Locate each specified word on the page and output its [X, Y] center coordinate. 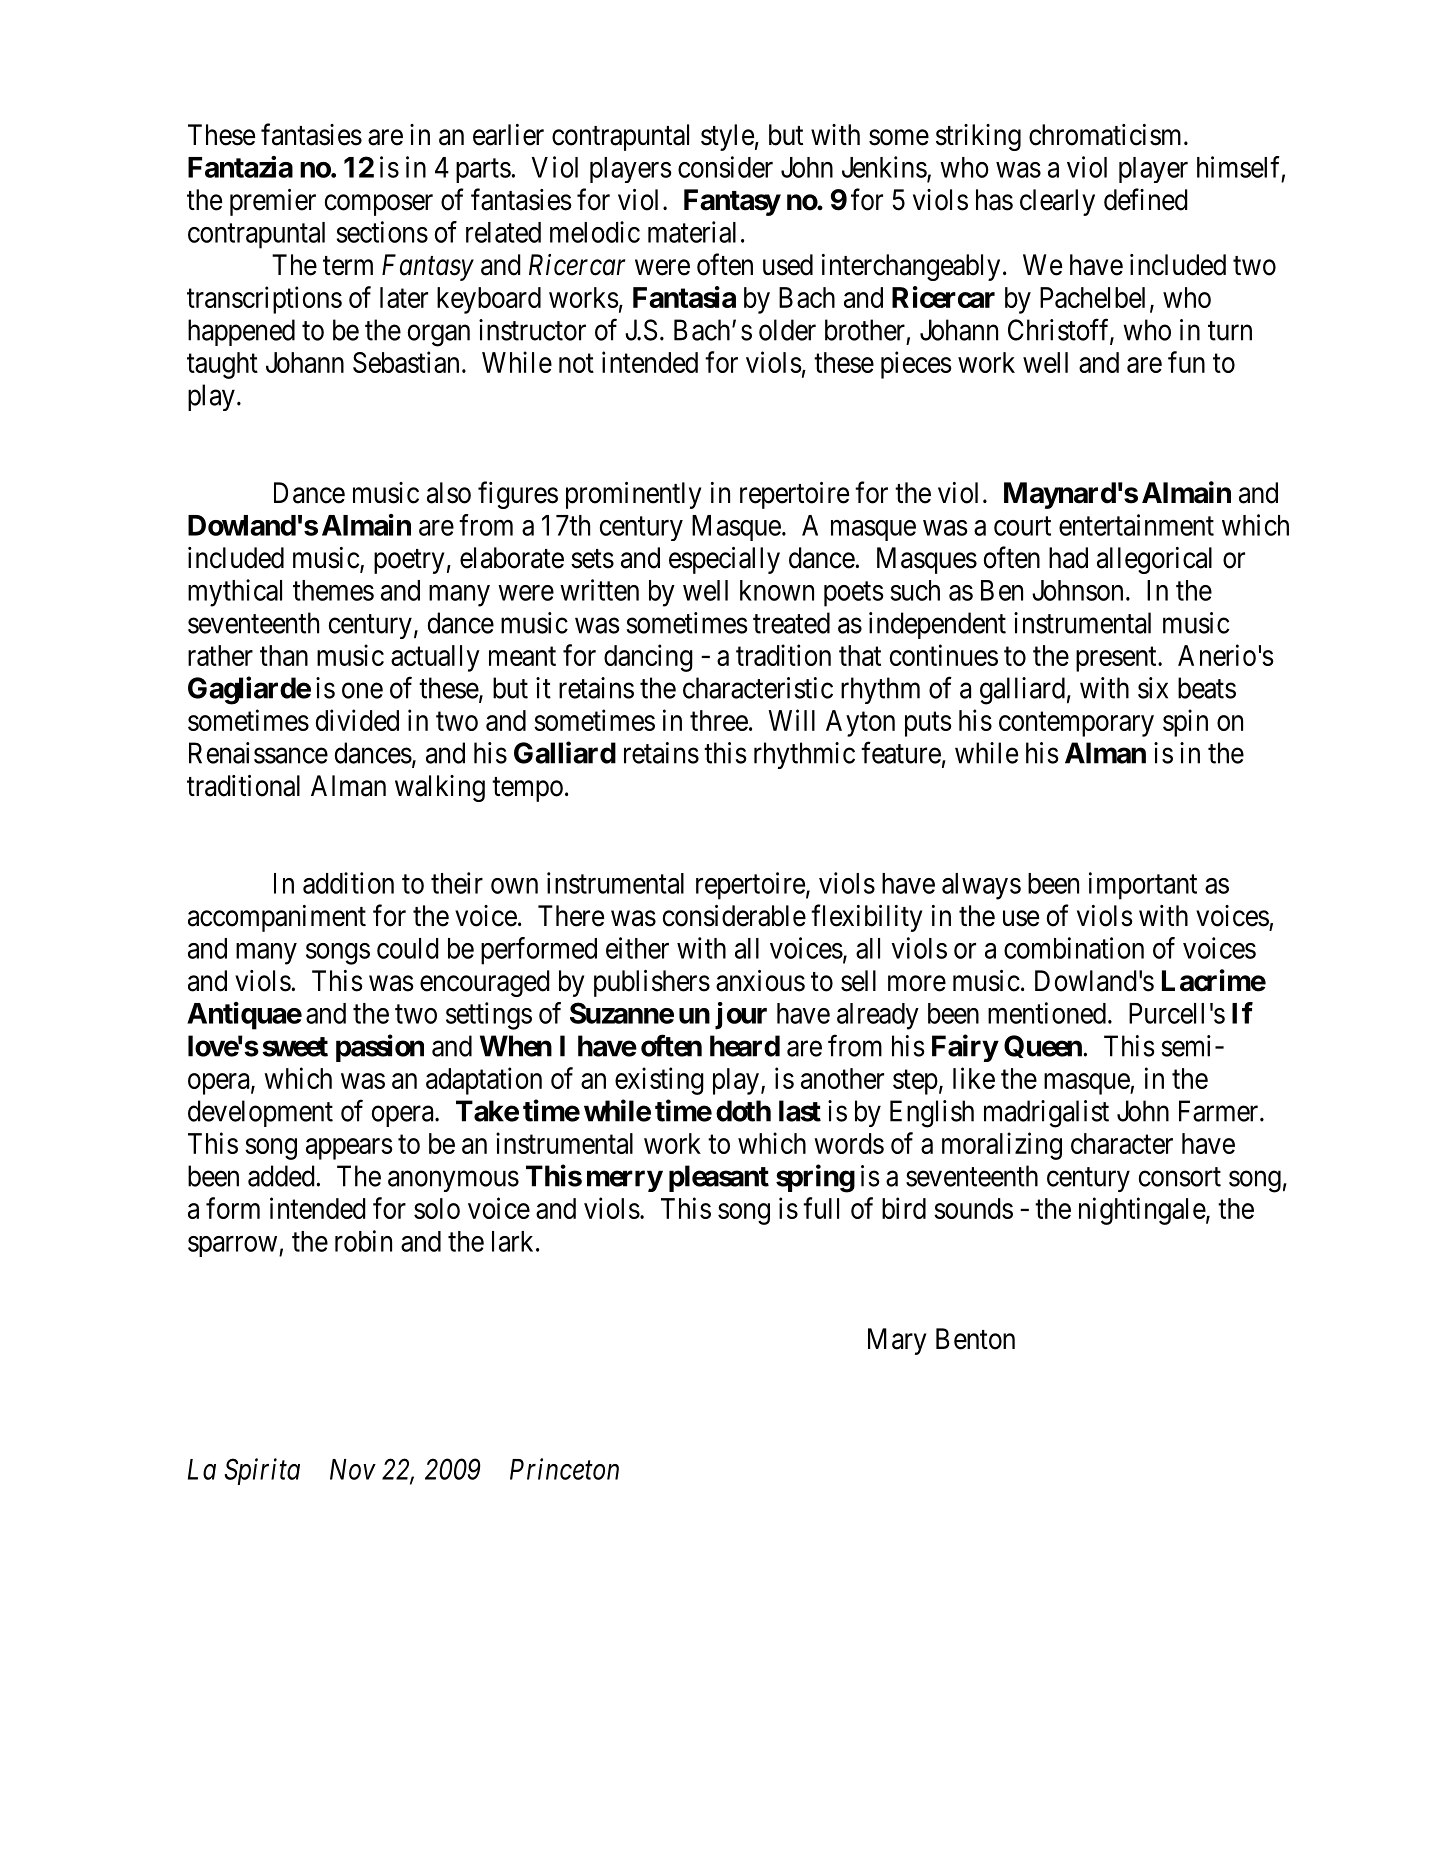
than [284, 655]
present [1117, 659]
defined [1146, 199]
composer [379, 205]
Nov [353, 1469]
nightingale [1142, 1211]
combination [1074, 948]
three [719, 720]
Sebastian [406, 362]
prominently [633, 495]
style [727, 137]
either [637, 948]
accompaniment [277, 918]
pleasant [719, 1178]
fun [1186, 362]
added [281, 1176]
